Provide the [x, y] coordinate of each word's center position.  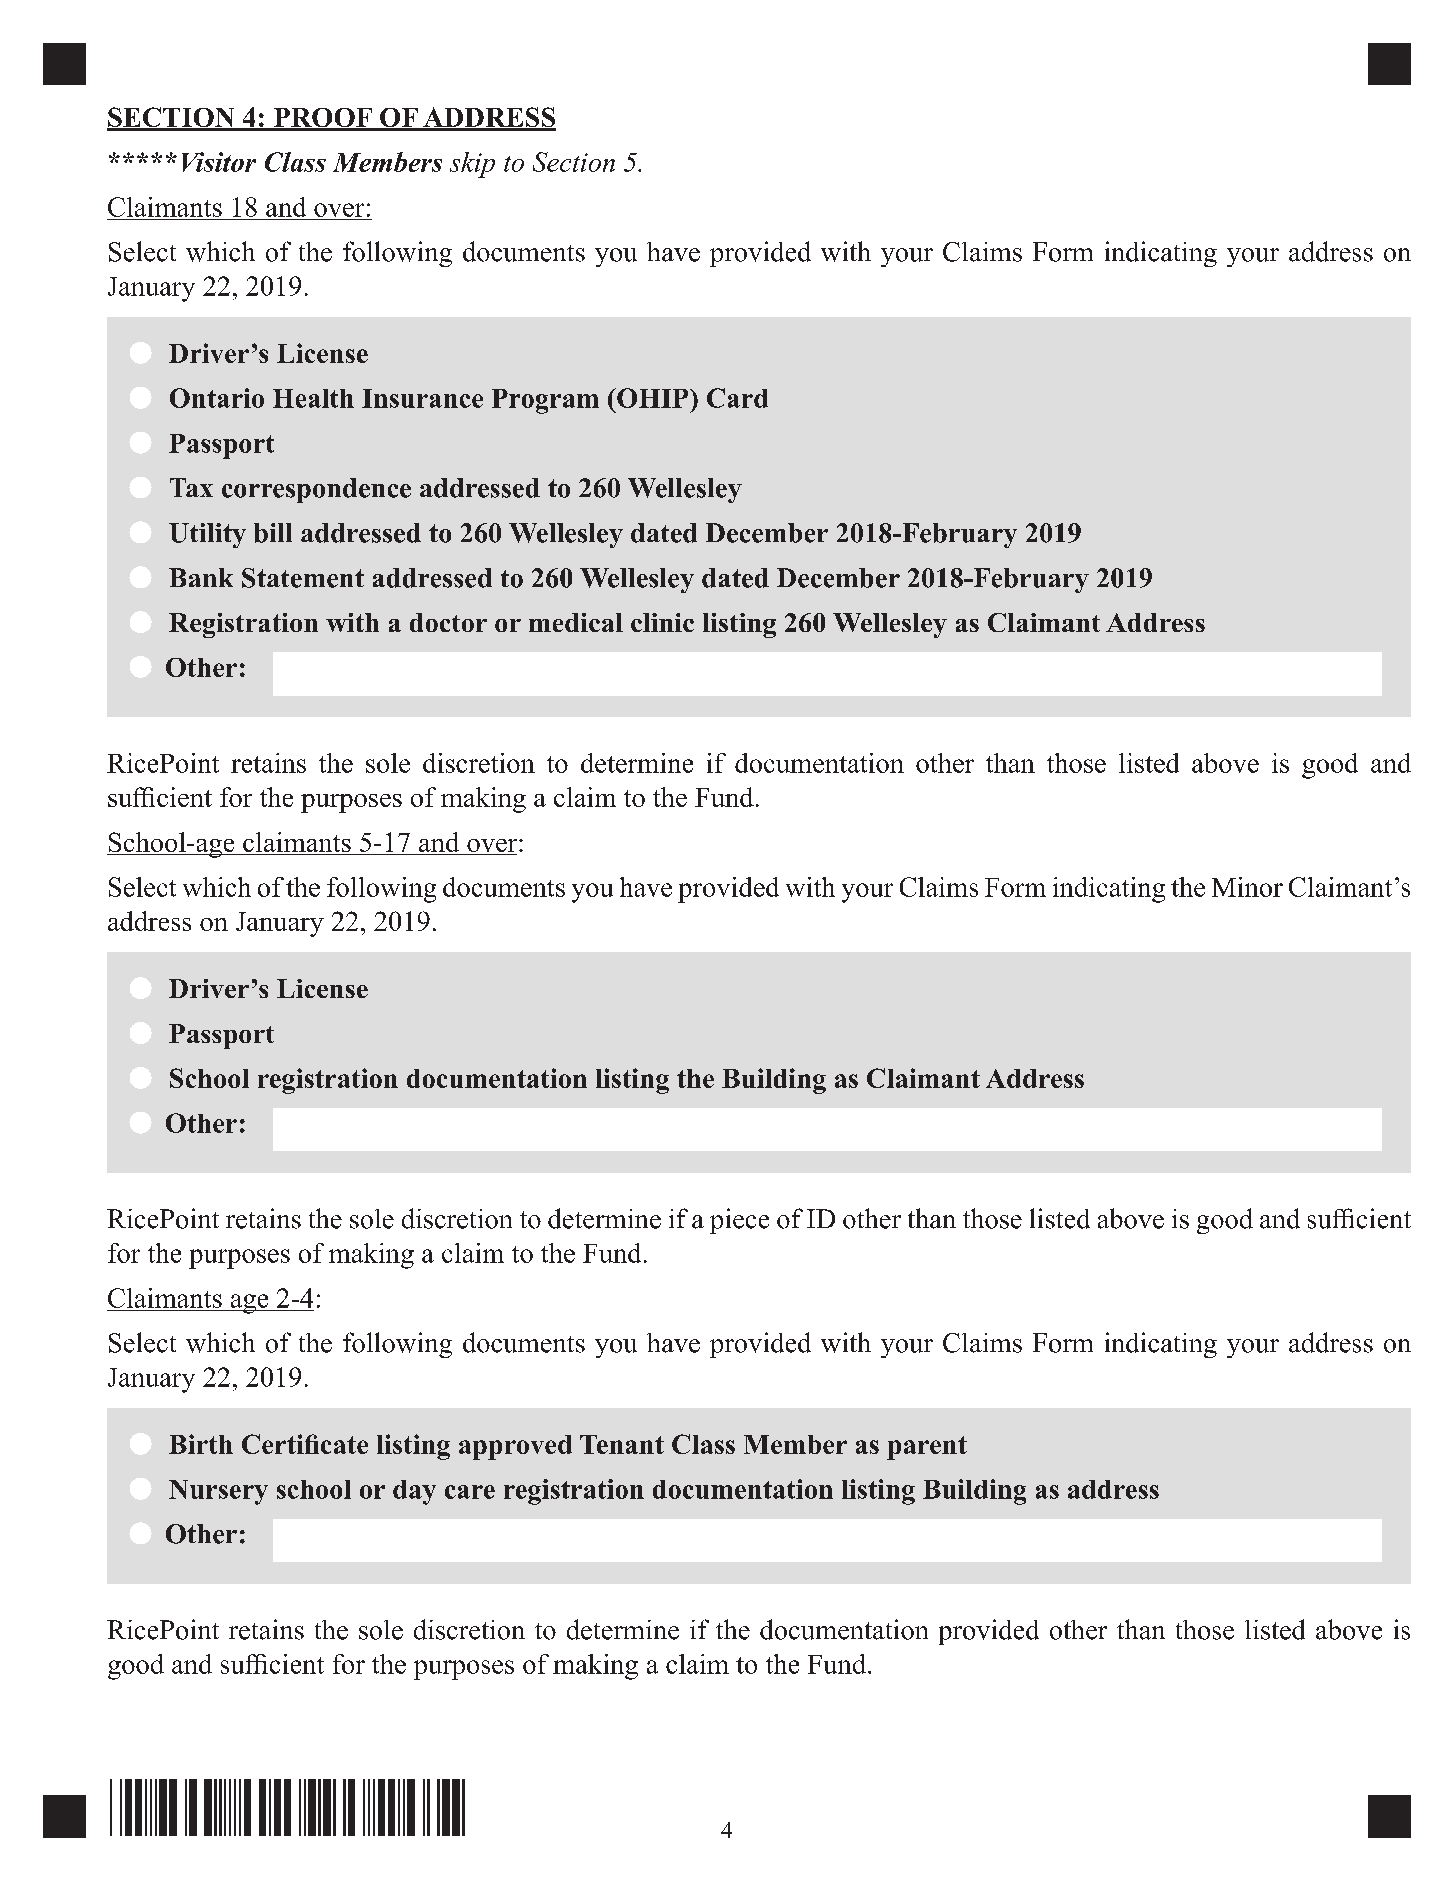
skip [472, 165]
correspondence [316, 490]
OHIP [653, 398]
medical [576, 622]
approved [515, 1447]
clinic [662, 622]
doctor [448, 622]
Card [737, 398]
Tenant [622, 1444]
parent [927, 1448]
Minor [1247, 887]
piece [739, 1221]
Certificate [305, 1444]
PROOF [323, 119]
